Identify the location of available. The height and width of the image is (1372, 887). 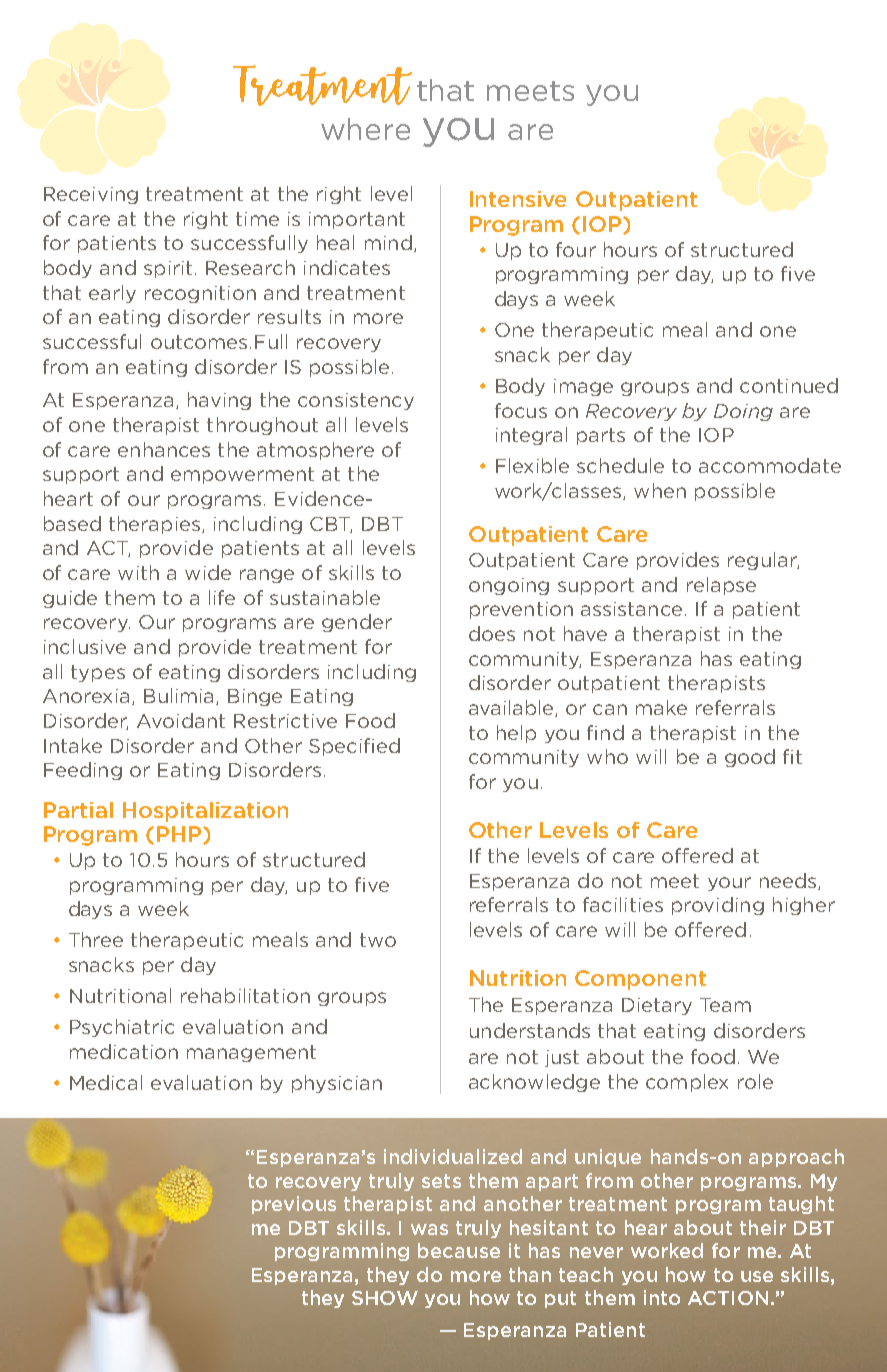
(512, 708).
